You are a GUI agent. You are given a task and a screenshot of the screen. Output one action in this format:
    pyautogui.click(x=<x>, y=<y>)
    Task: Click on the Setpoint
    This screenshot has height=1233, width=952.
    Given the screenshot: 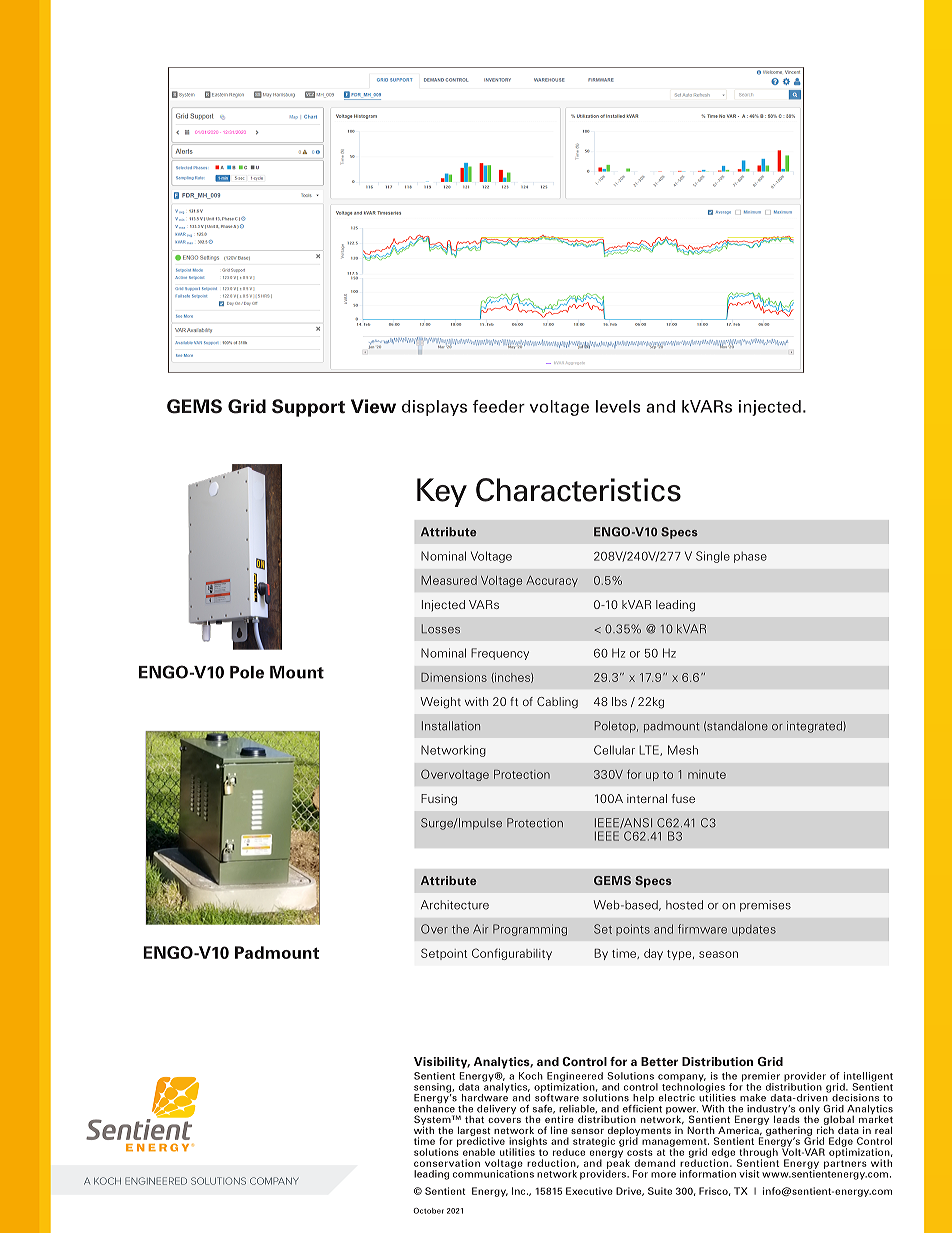 What is the action you would take?
    pyautogui.click(x=444, y=954)
